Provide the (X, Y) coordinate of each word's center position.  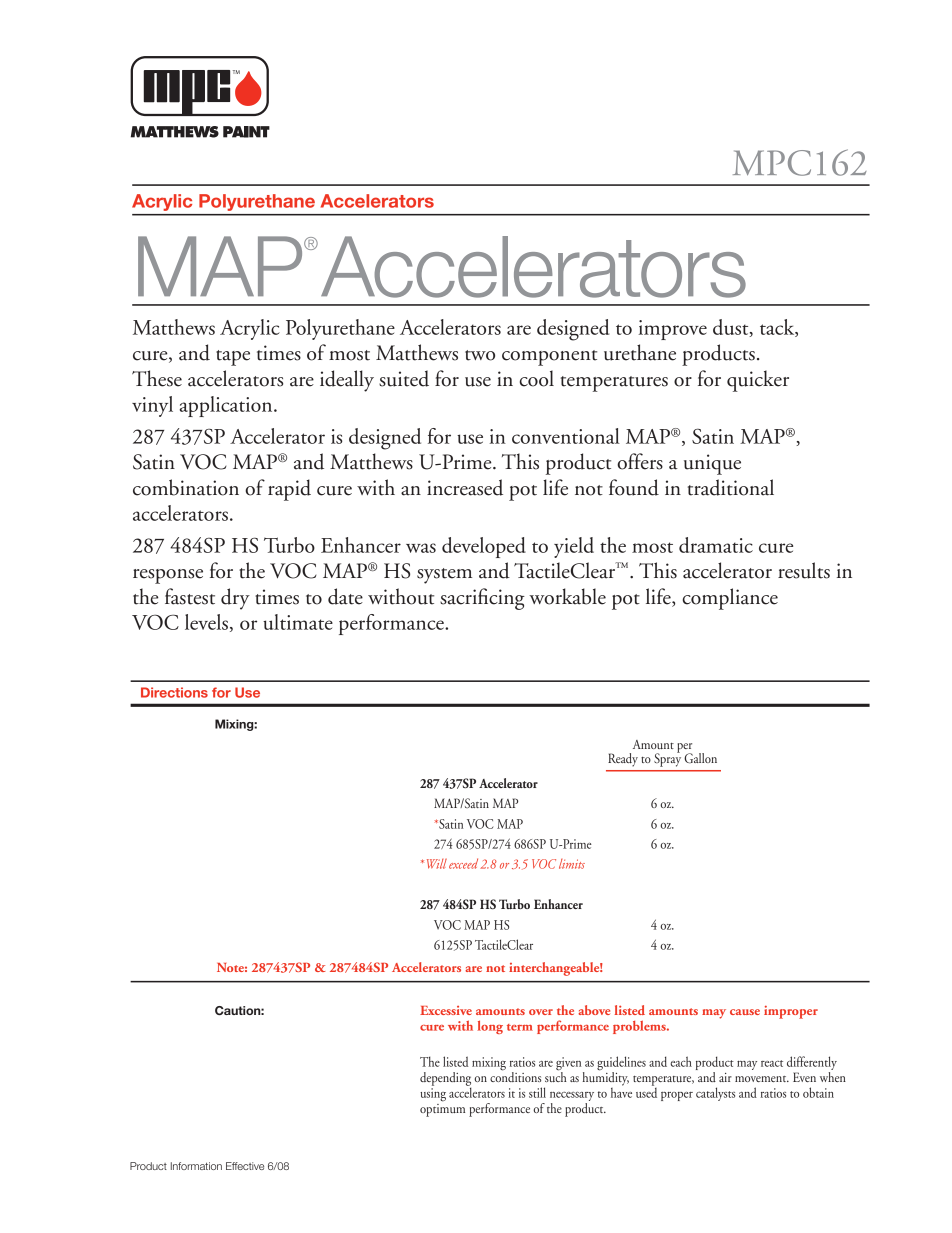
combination (186, 487)
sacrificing (482, 599)
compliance (730, 599)
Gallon (700, 758)
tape (233, 358)
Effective (245, 1166)
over (541, 1012)
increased (465, 487)
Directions (174, 692)
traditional (731, 487)
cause (745, 1012)
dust (732, 328)
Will (437, 864)
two (480, 355)
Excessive (446, 1010)
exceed (463, 863)
